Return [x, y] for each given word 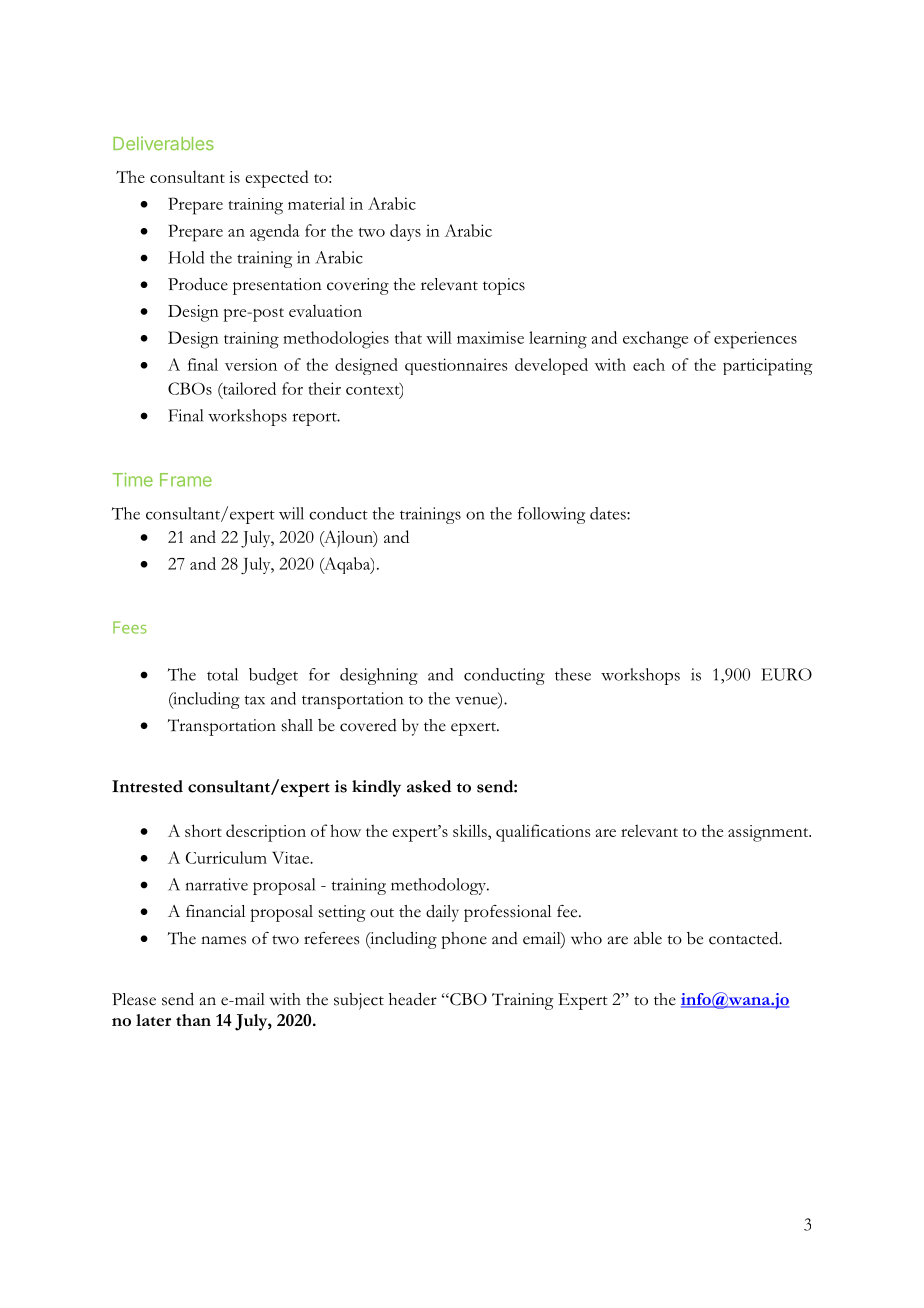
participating [768, 367]
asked [429, 786]
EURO [786, 674]
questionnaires [456, 366]
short [203, 830]
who [586, 938]
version [251, 364]
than [193, 1020]
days [405, 232]
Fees [129, 627]
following [551, 515]
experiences [755, 340]
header [413, 999]
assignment [769, 833]
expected [277, 179]
